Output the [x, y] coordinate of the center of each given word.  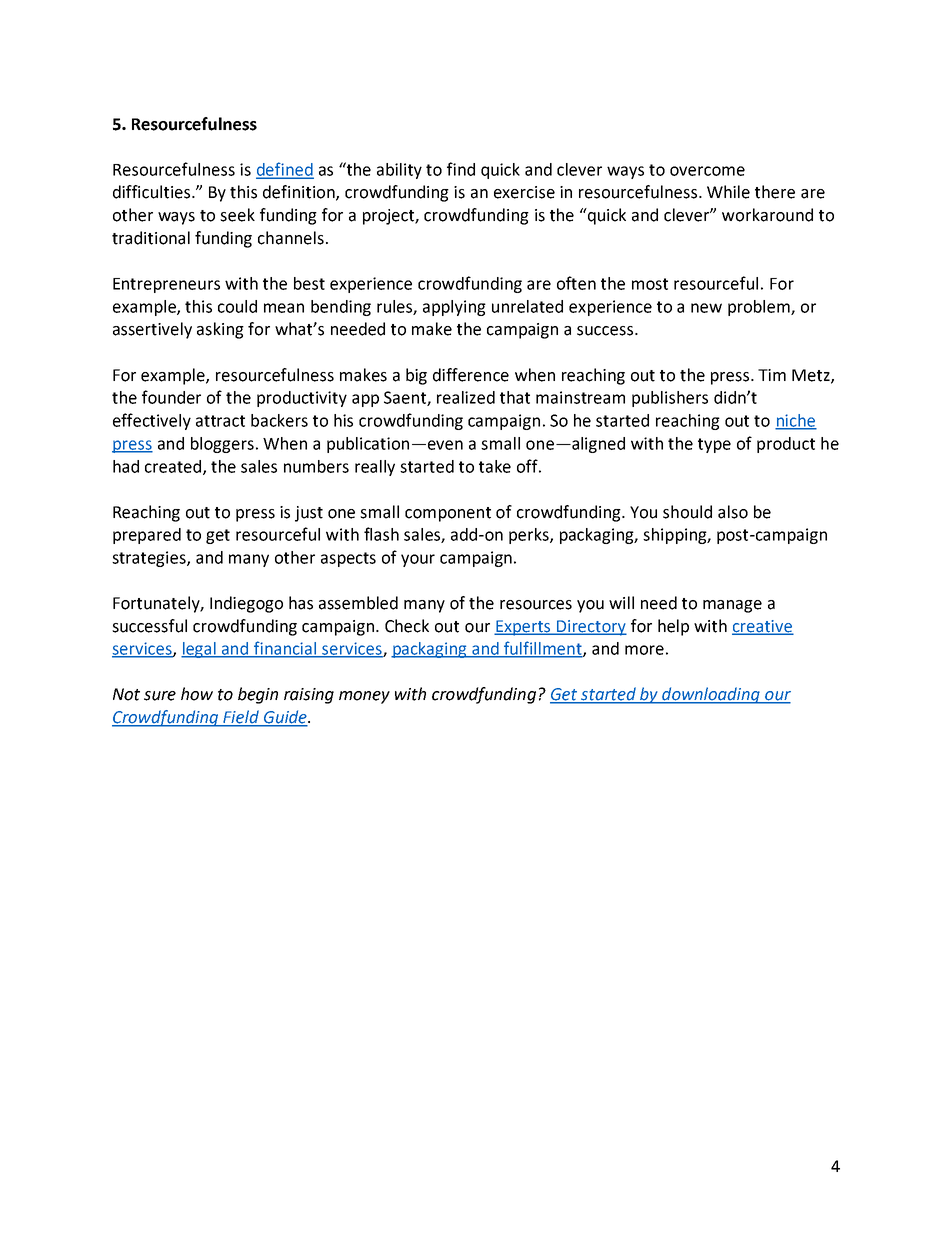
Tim [772, 375]
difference [471, 375]
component [448, 514]
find [461, 169]
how [197, 694]
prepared [147, 536]
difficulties [153, 192]
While [728, 192]
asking [220, 330]
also [733, 512]
